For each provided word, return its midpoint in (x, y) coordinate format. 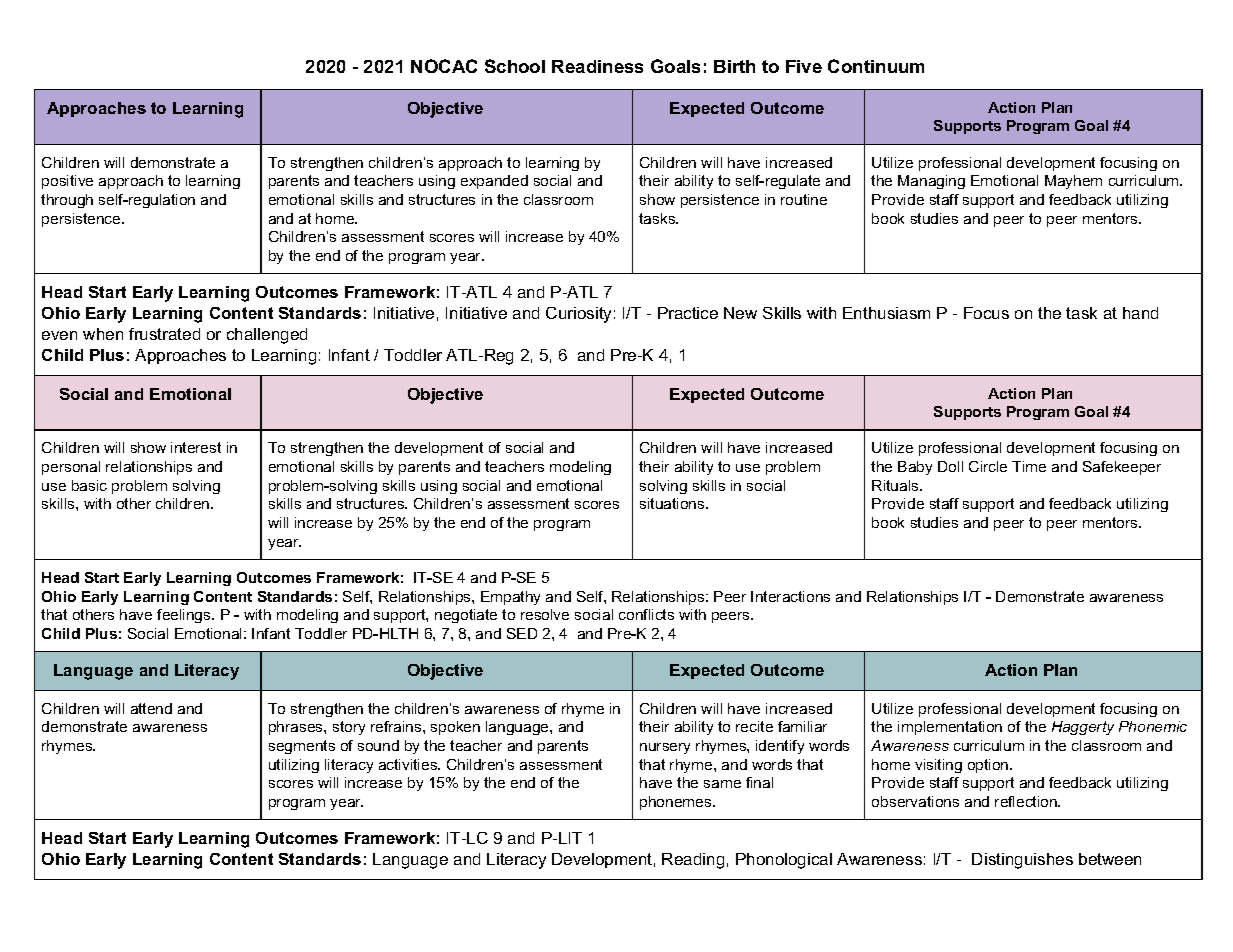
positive (67, 182)
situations (673, 503)
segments (302, 747)
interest (196, 447)
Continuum (876, 66)
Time (1029, 466)
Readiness (597, 66)
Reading (693, 861)
